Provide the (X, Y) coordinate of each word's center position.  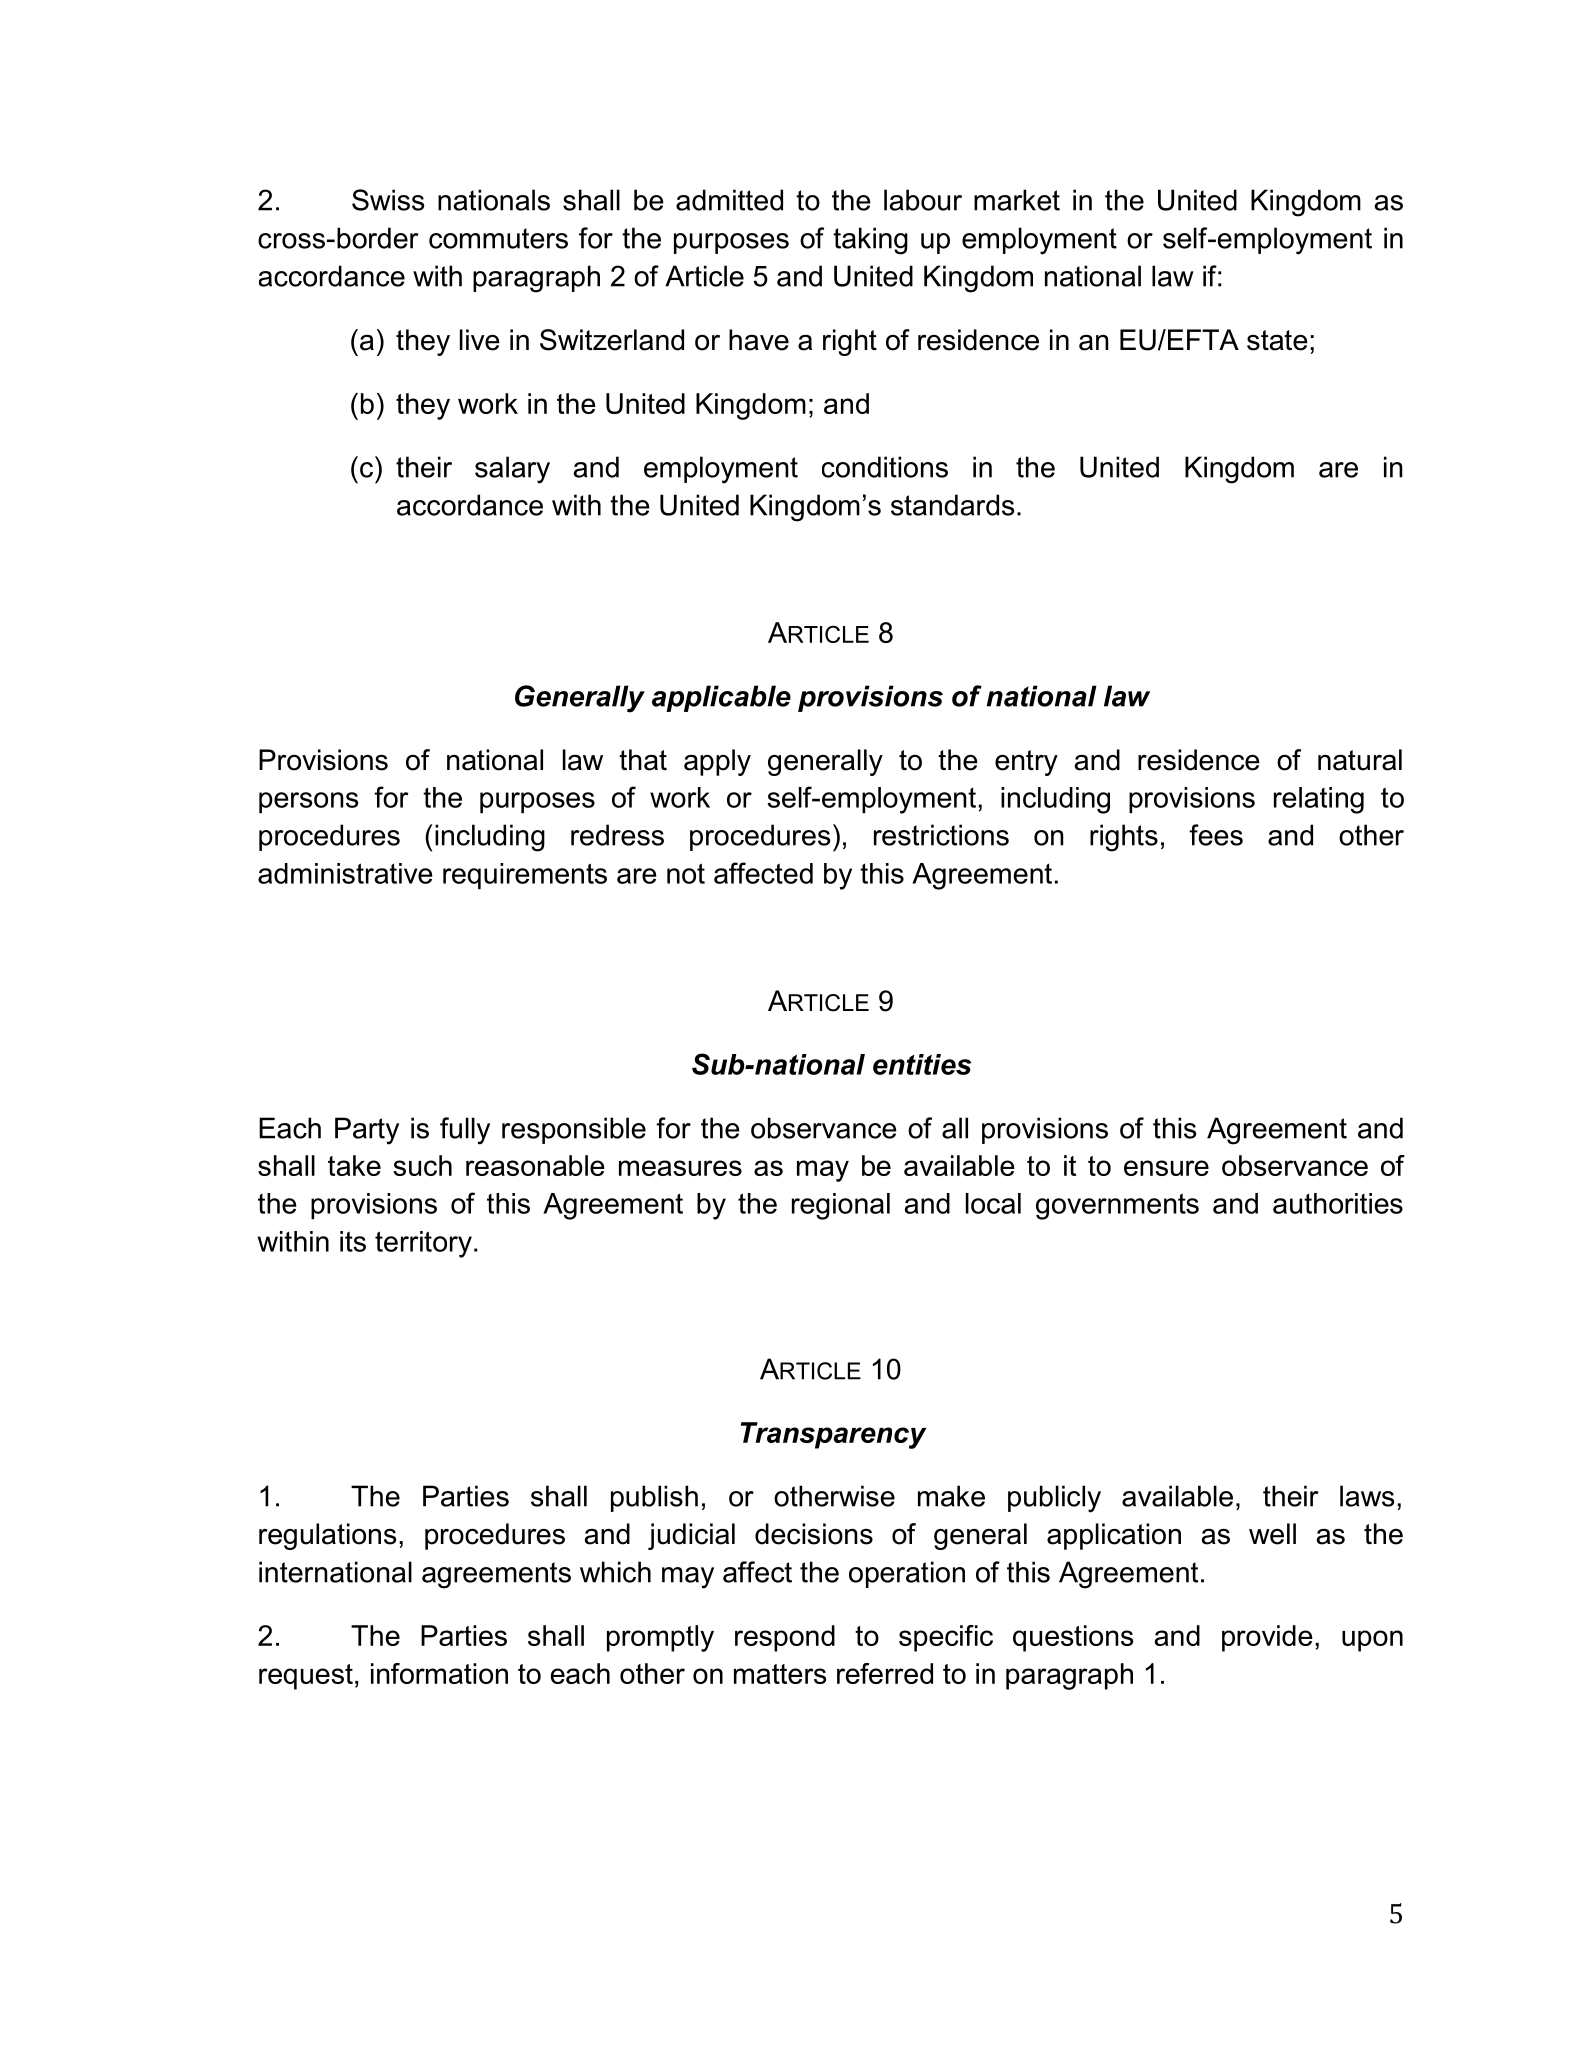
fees (1216, 835)
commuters (498, 238)
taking (870, 241)
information (439, 1673)
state (1277, 340)
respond (785, 1638)
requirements (525, 876)
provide (1267, 1638)
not (686, 873)
